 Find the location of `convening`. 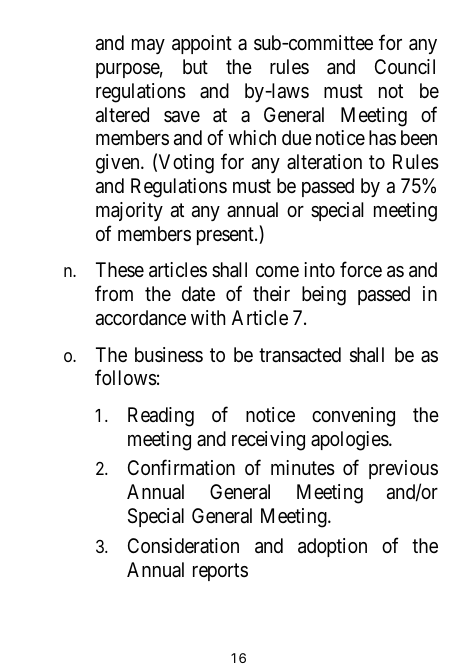

convening is located at coordinates (353, 417).
